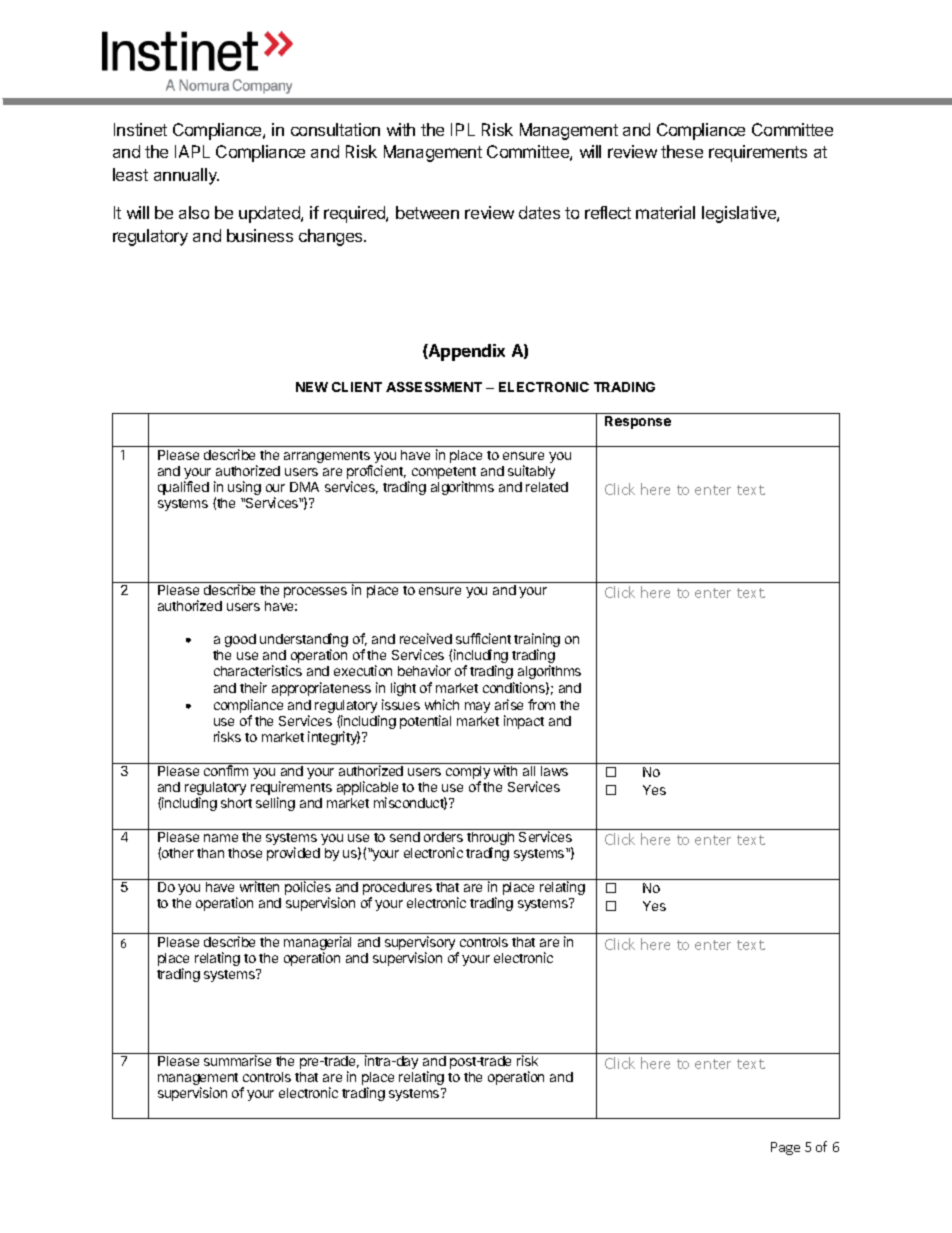  I want to click on IPL, so click(463, 129).
